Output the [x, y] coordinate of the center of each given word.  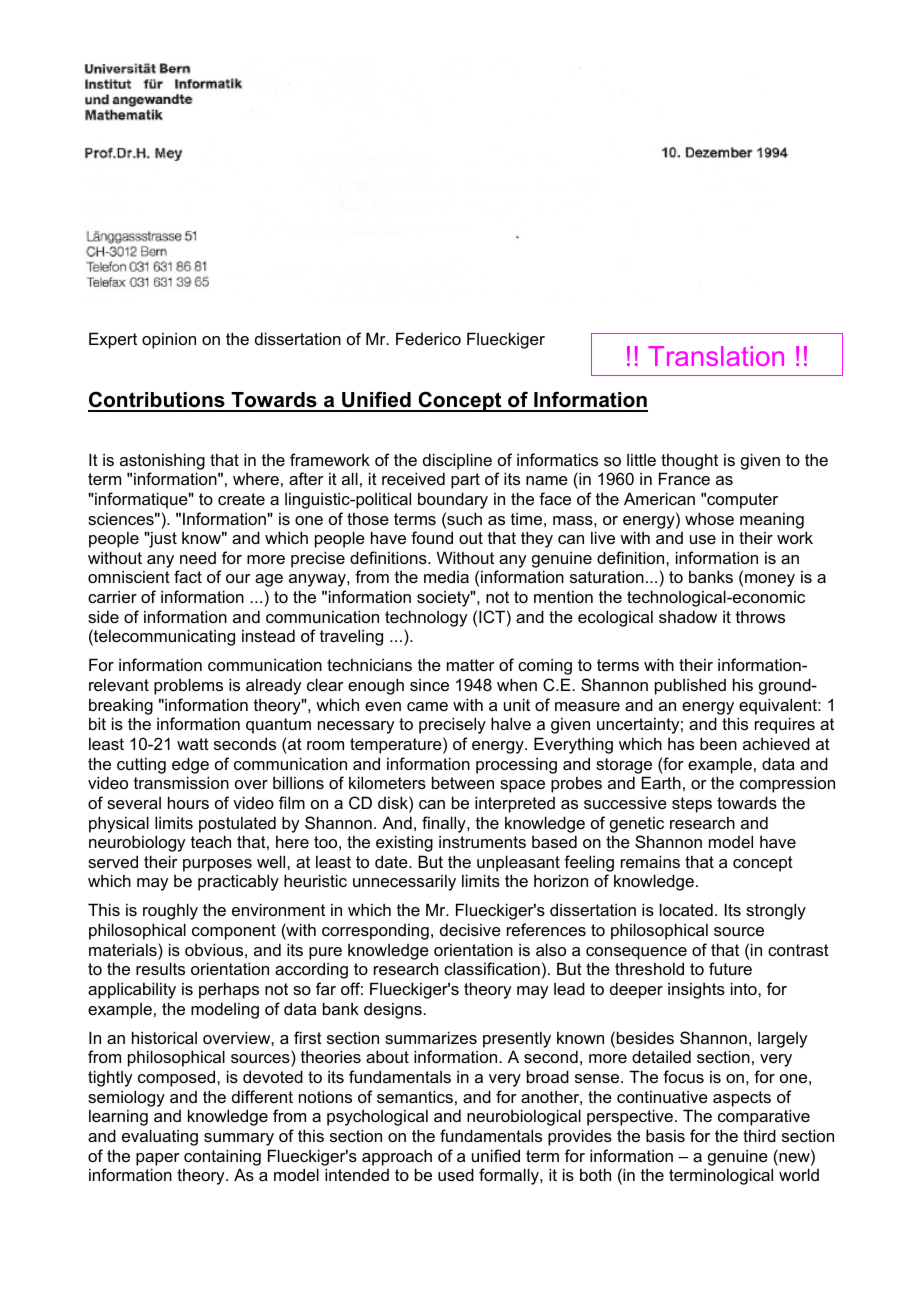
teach [211, 841]
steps [692, 805]
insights [696, 990]
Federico [428, 338]
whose [709, 518]
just [162, 539]
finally [445, 824]
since [429, 684]
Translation [716, 356]
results [160, 968]
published [690, 686]
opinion [169, 340]
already [273, 686]
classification [492, 968]
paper [158, 1159]
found [432, 537]
